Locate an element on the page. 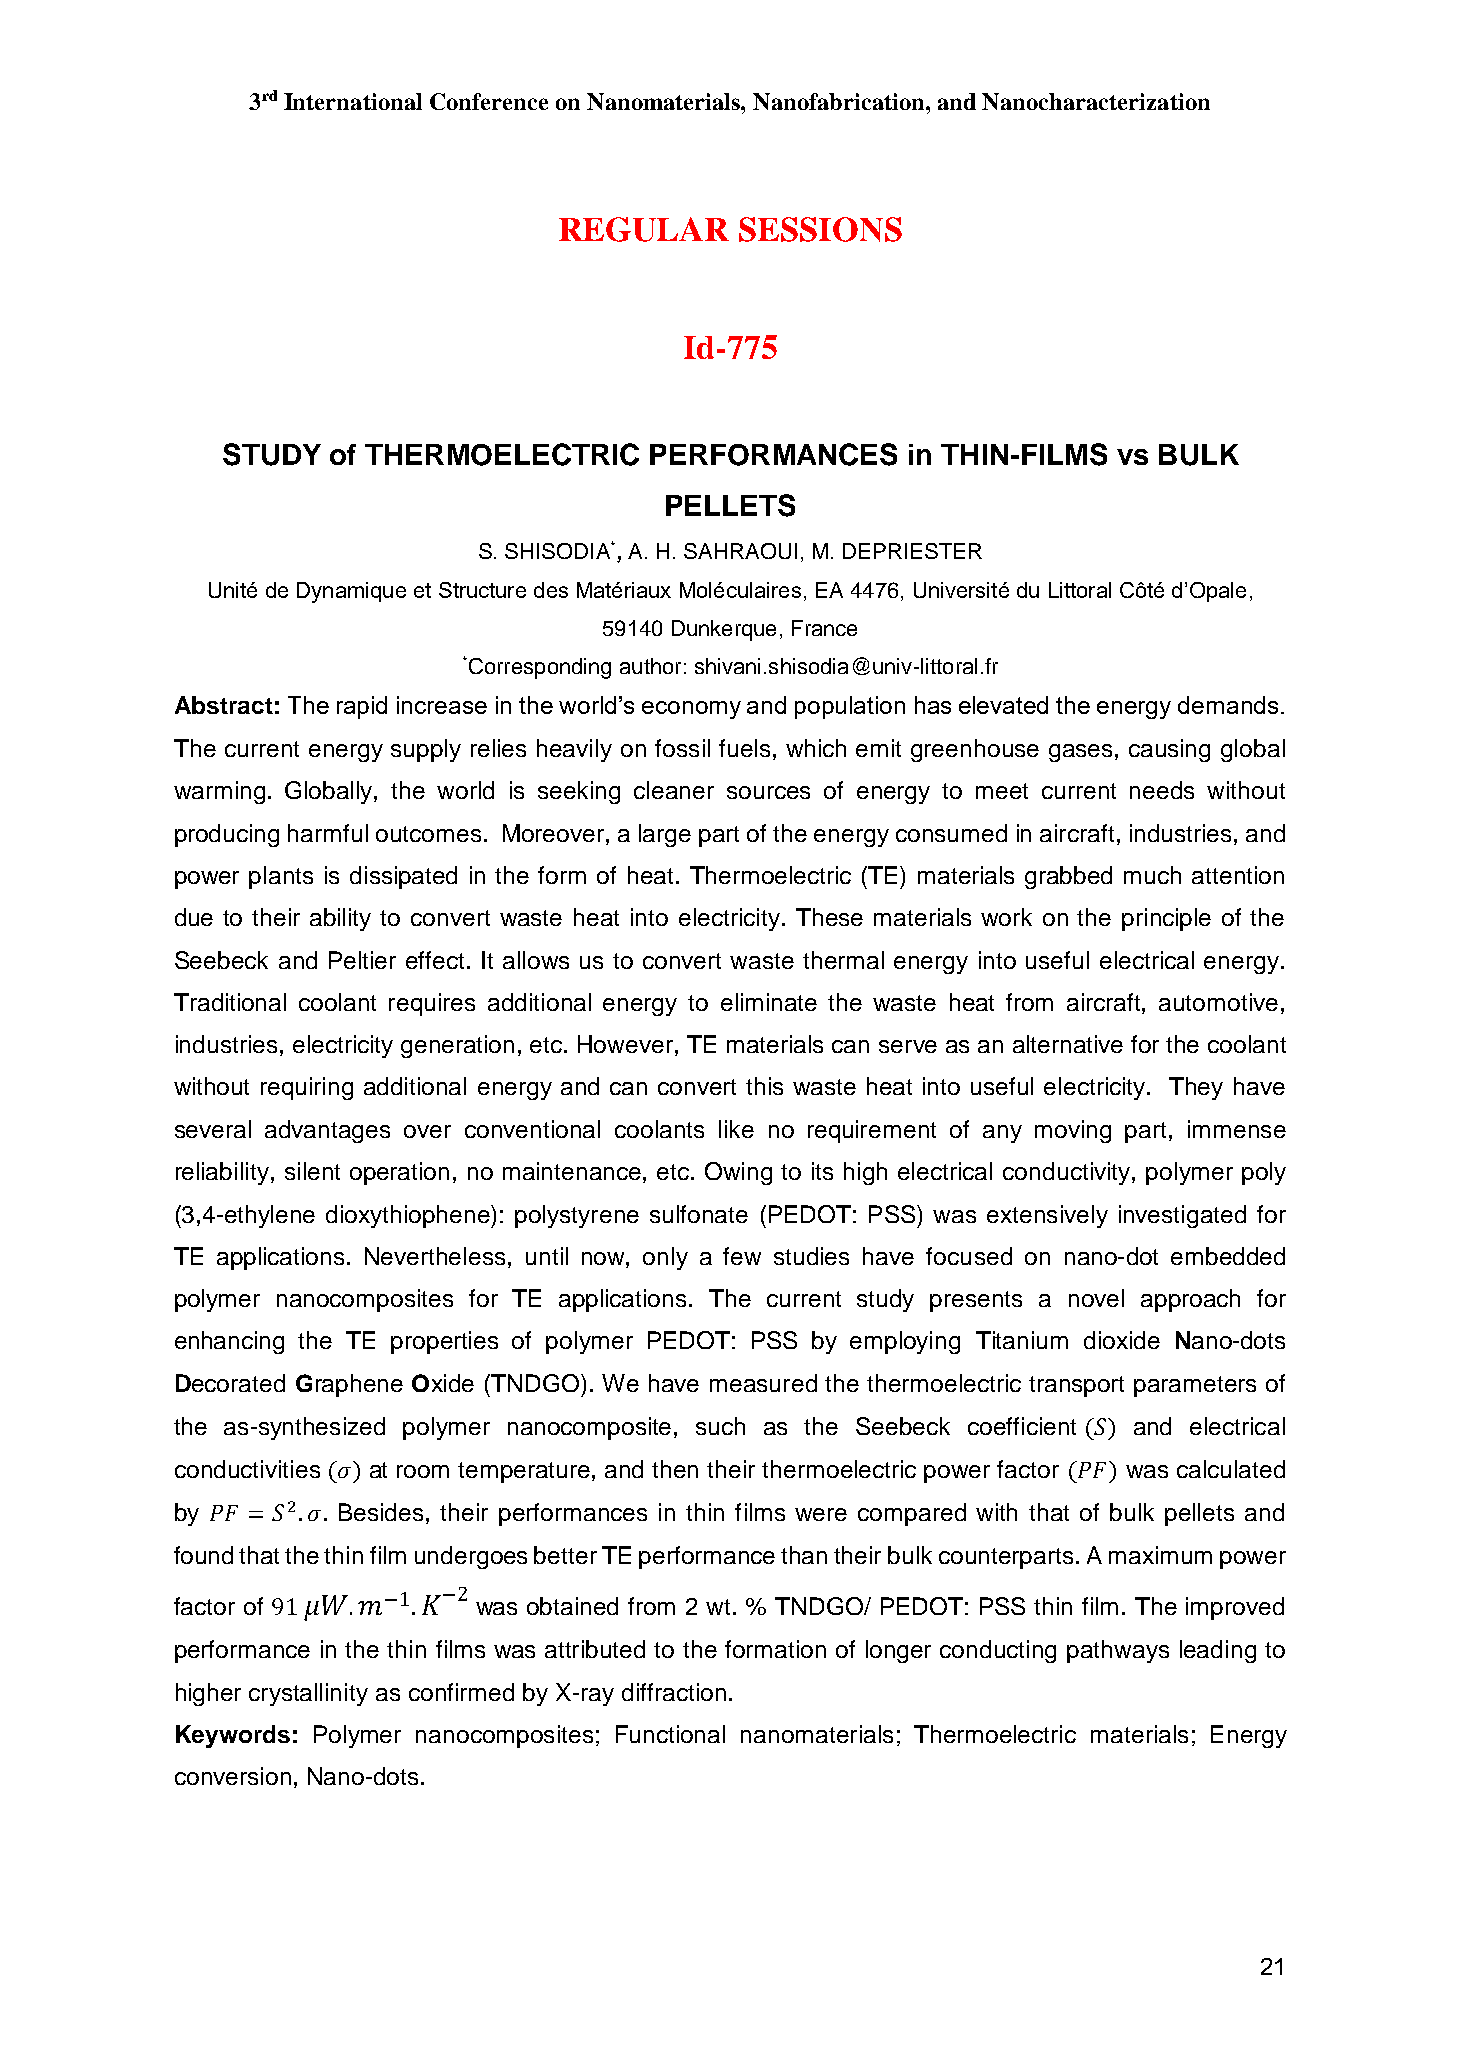  International is located at coordinates (353, 101).
